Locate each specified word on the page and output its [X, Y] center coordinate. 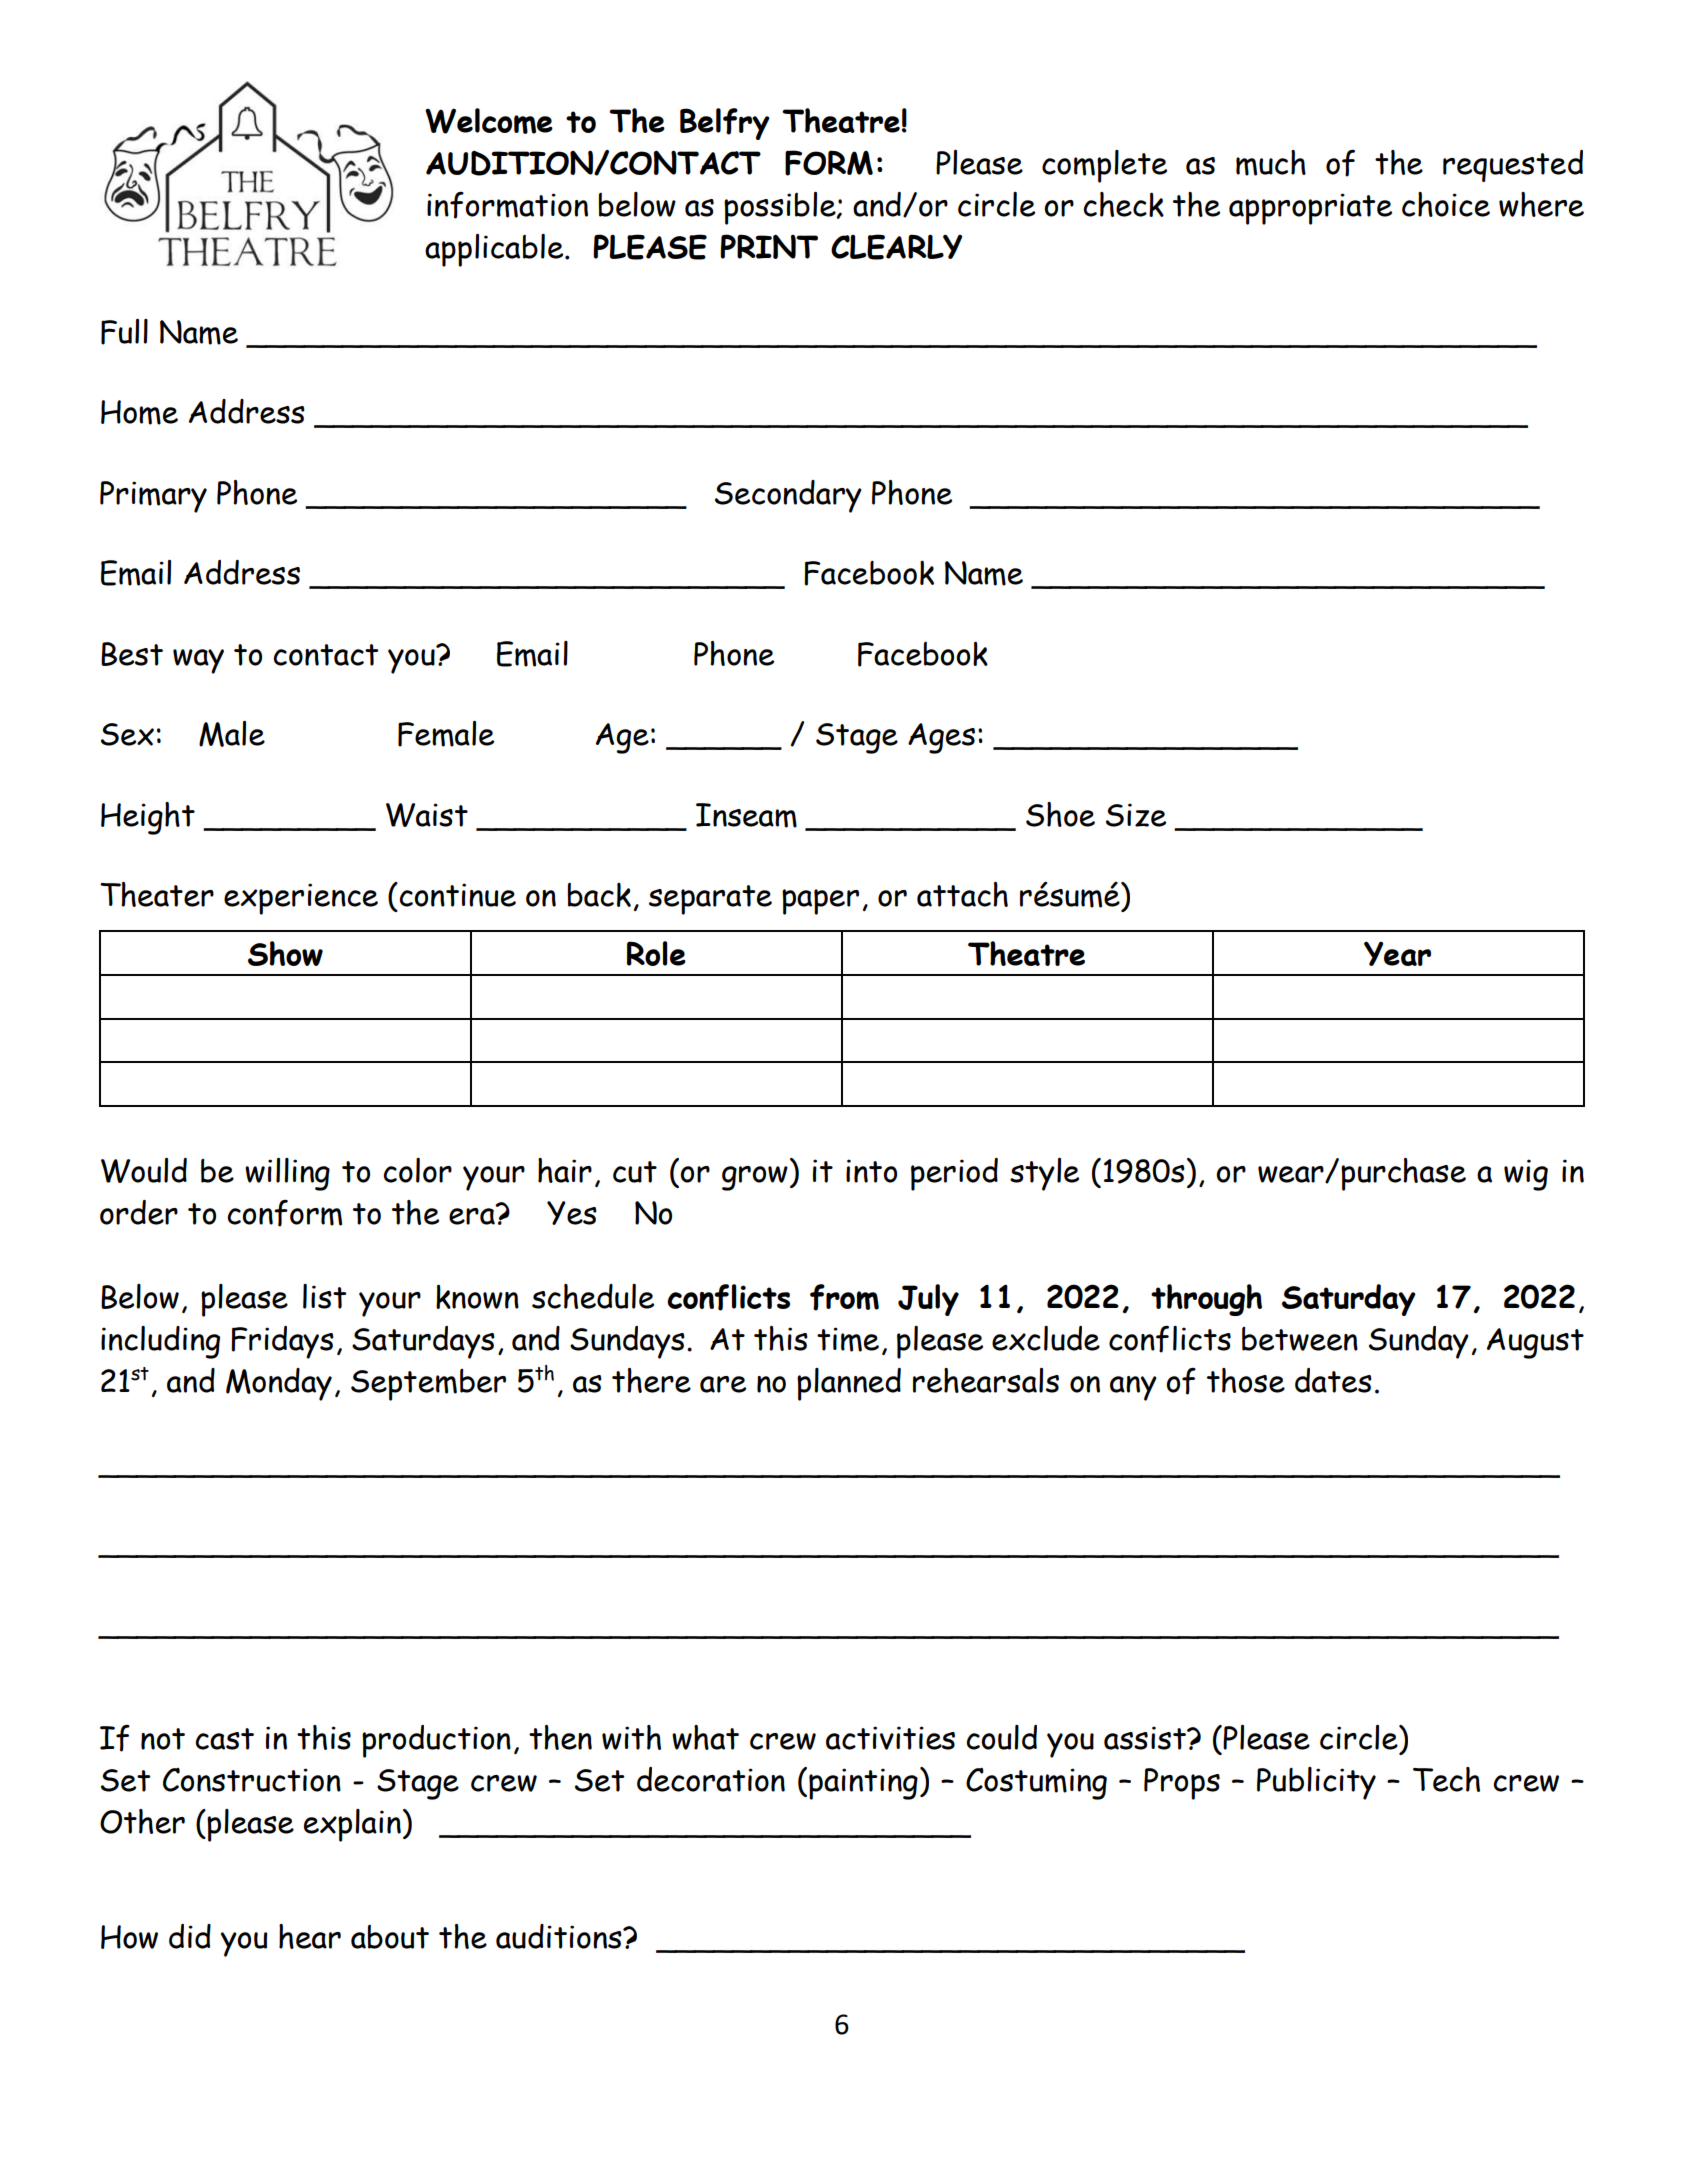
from [844, 1297]
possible [781, 208]
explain [352, 1825]
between [1300, 1339]
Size [1136, 815]
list [324, 1296]
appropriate [1310, 209]
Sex [127, 734]
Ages [941, 738]
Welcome [489, 121]
